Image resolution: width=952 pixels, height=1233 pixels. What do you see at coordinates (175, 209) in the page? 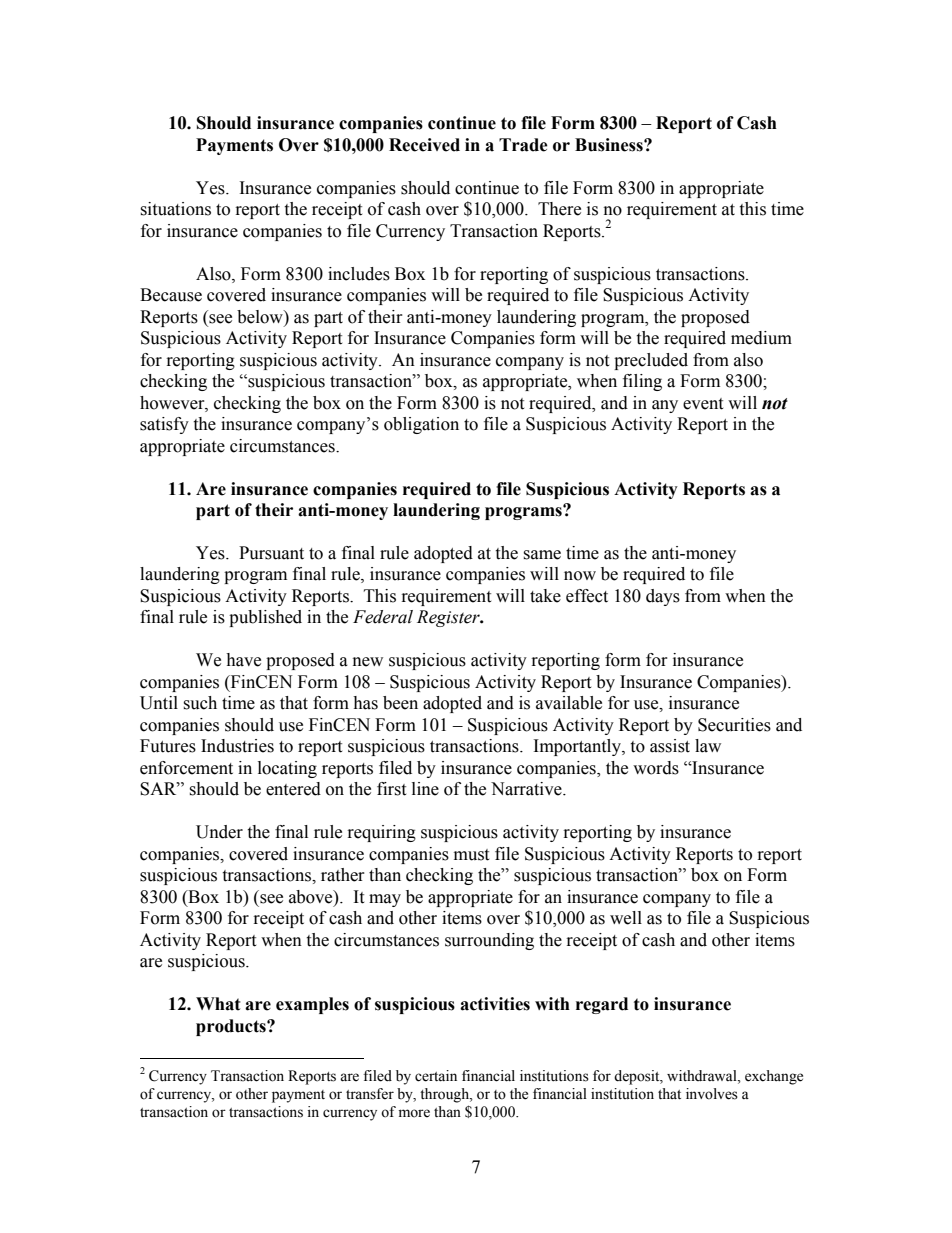
I see `situations` at bounding box center [175, 209].
